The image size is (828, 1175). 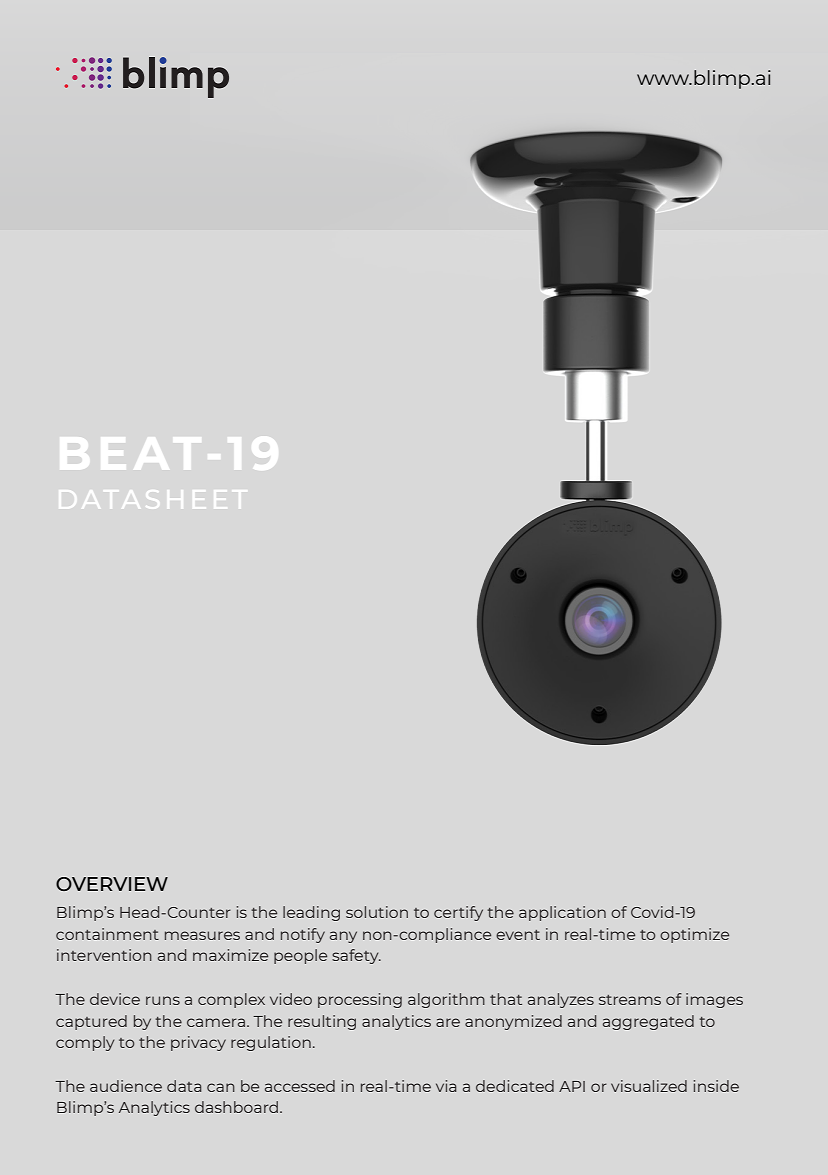 What do you see at coordinates (377, 912) in the screenshot?
I see `solution` at bounding box center [377, 912].
